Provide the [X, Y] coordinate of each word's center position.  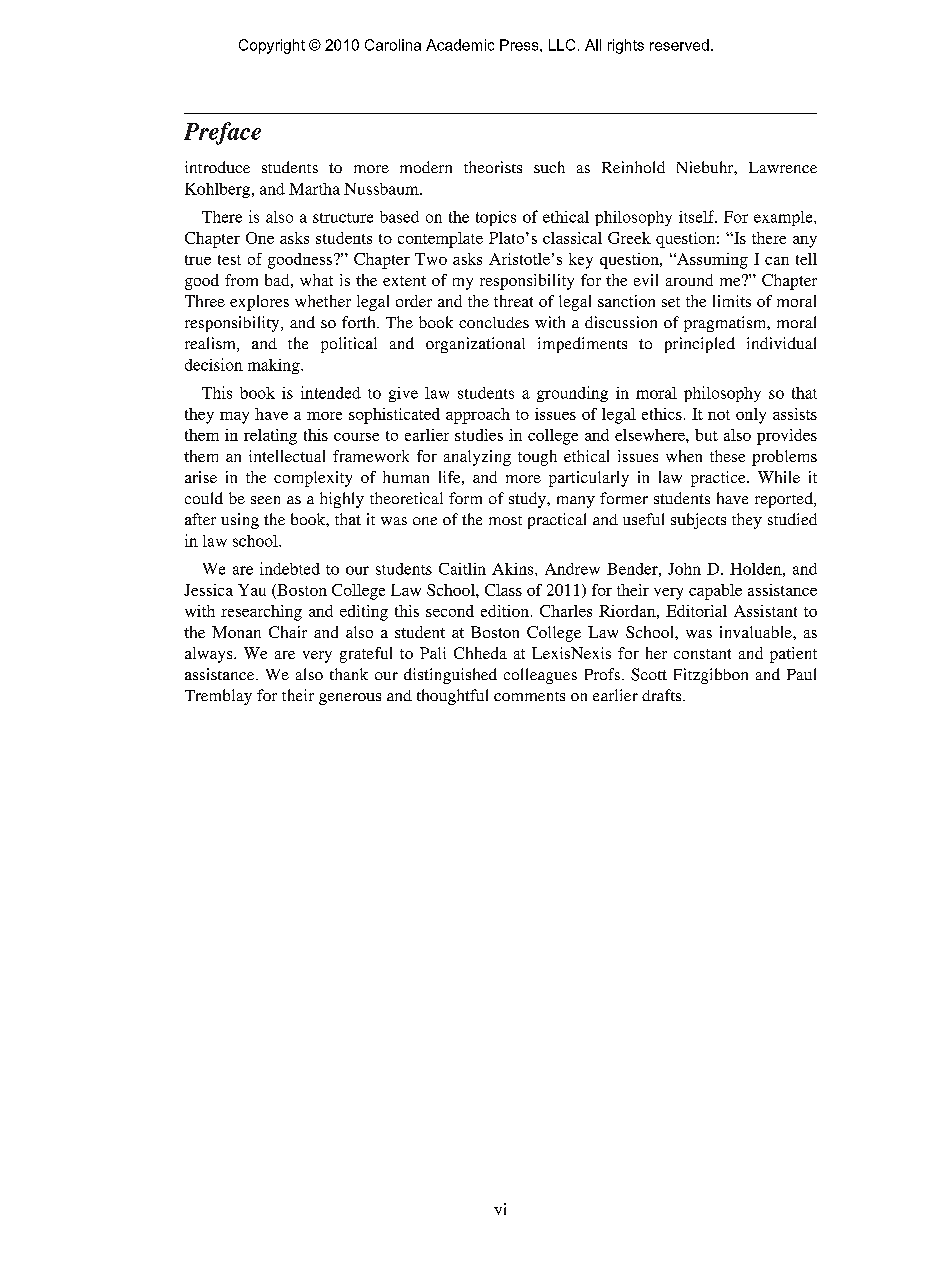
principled [700, 345]
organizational [475, 345]
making [275, 366]
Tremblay [218, 697]
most [505, 520]
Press [520, 45]
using [240, 521]
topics [496, 218]
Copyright [272, 46]
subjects [698, 521]
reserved [679, 45]
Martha [314, 189]
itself [698, 216]
